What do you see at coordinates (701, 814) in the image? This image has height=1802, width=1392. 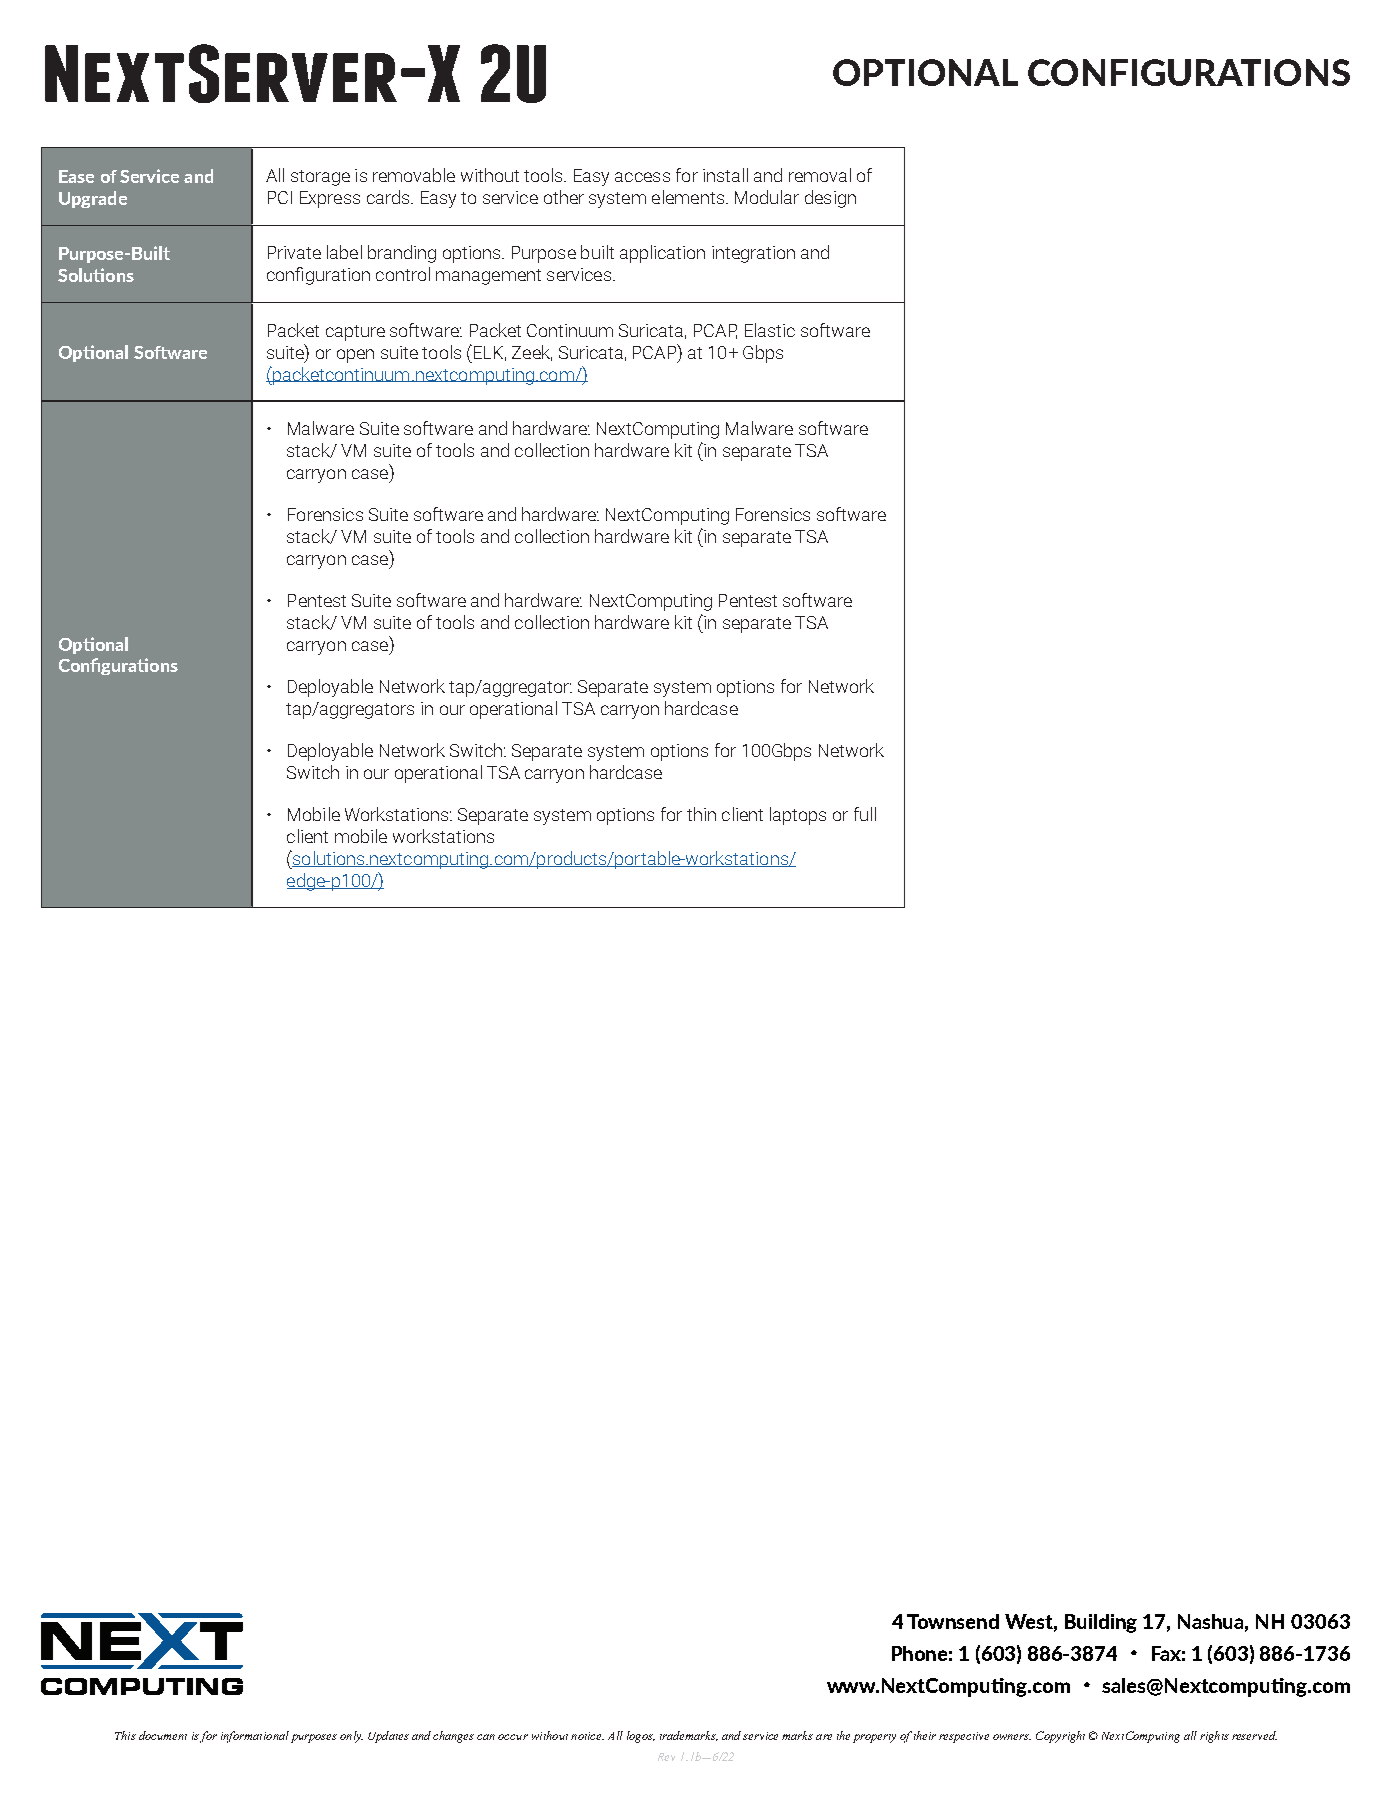 I see `thin` at bounding box center [701, 814].
